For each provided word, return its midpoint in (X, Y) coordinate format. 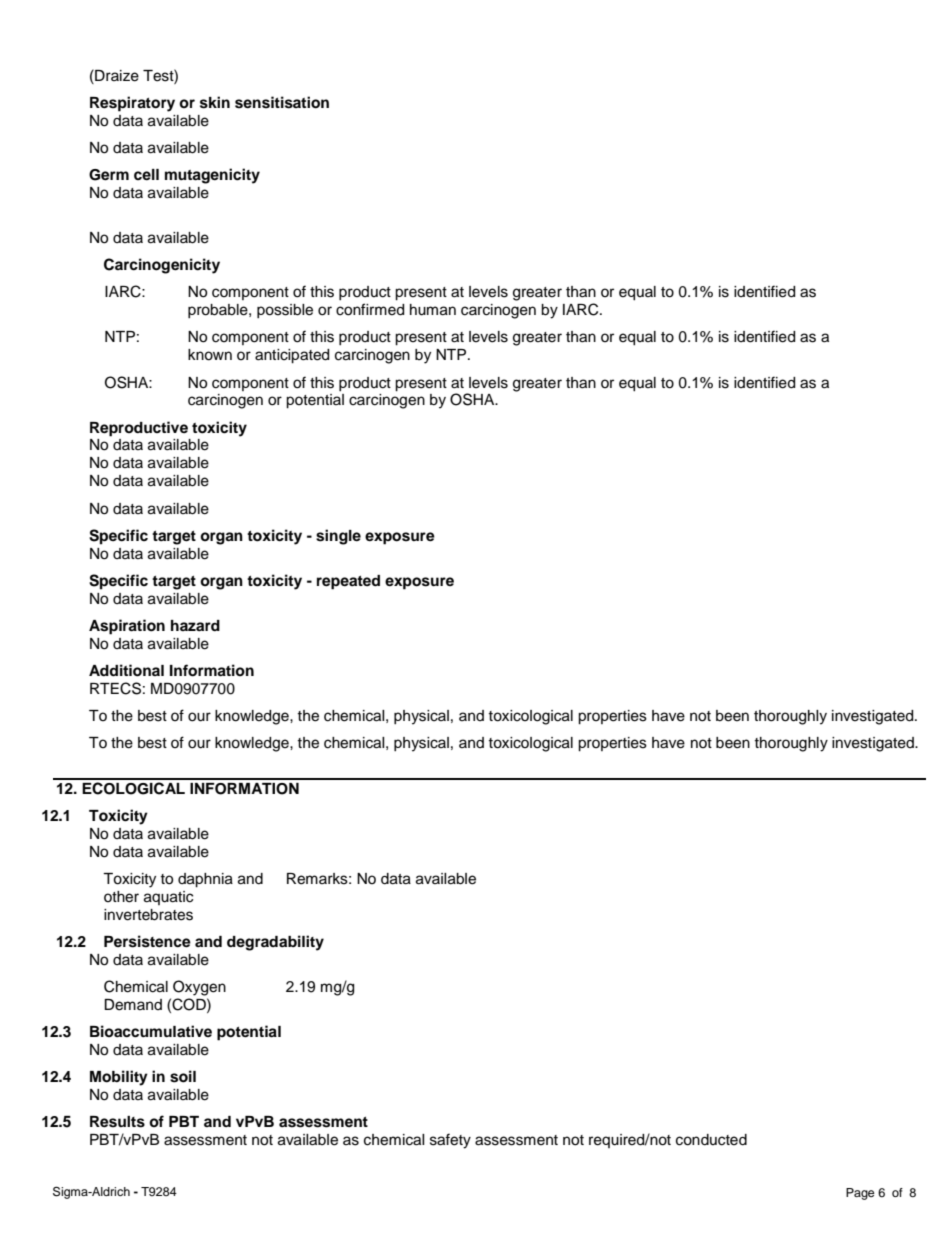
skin (215, 102)
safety (450, 1141)
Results (117, 1122)
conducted (711, 1140)
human (433, 310)
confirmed (370, 309)
